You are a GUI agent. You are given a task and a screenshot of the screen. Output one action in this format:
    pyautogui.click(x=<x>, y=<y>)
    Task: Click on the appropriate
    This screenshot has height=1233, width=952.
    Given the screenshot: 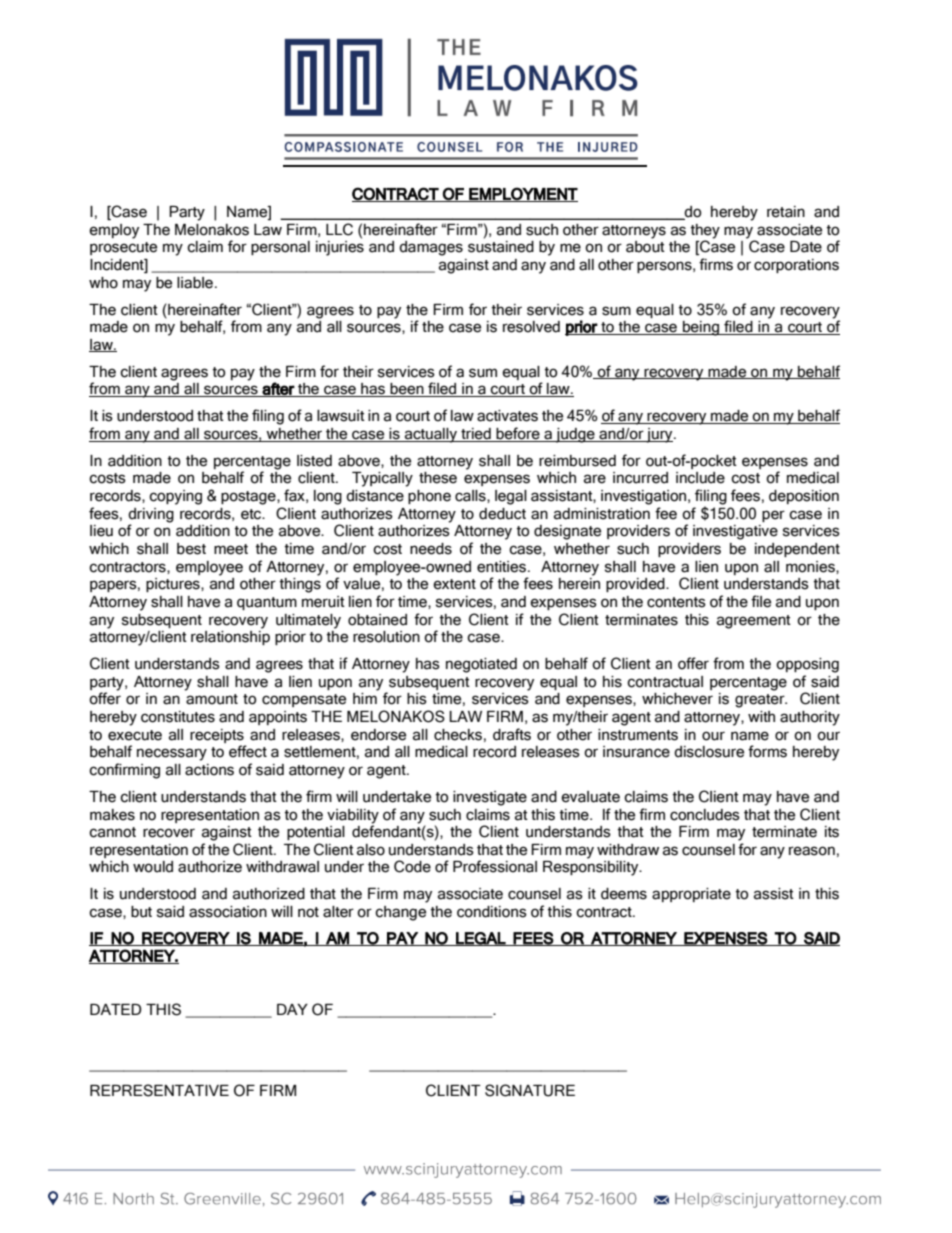 What is the action you would take?
    pyautogui.click(x=691, y=895)
